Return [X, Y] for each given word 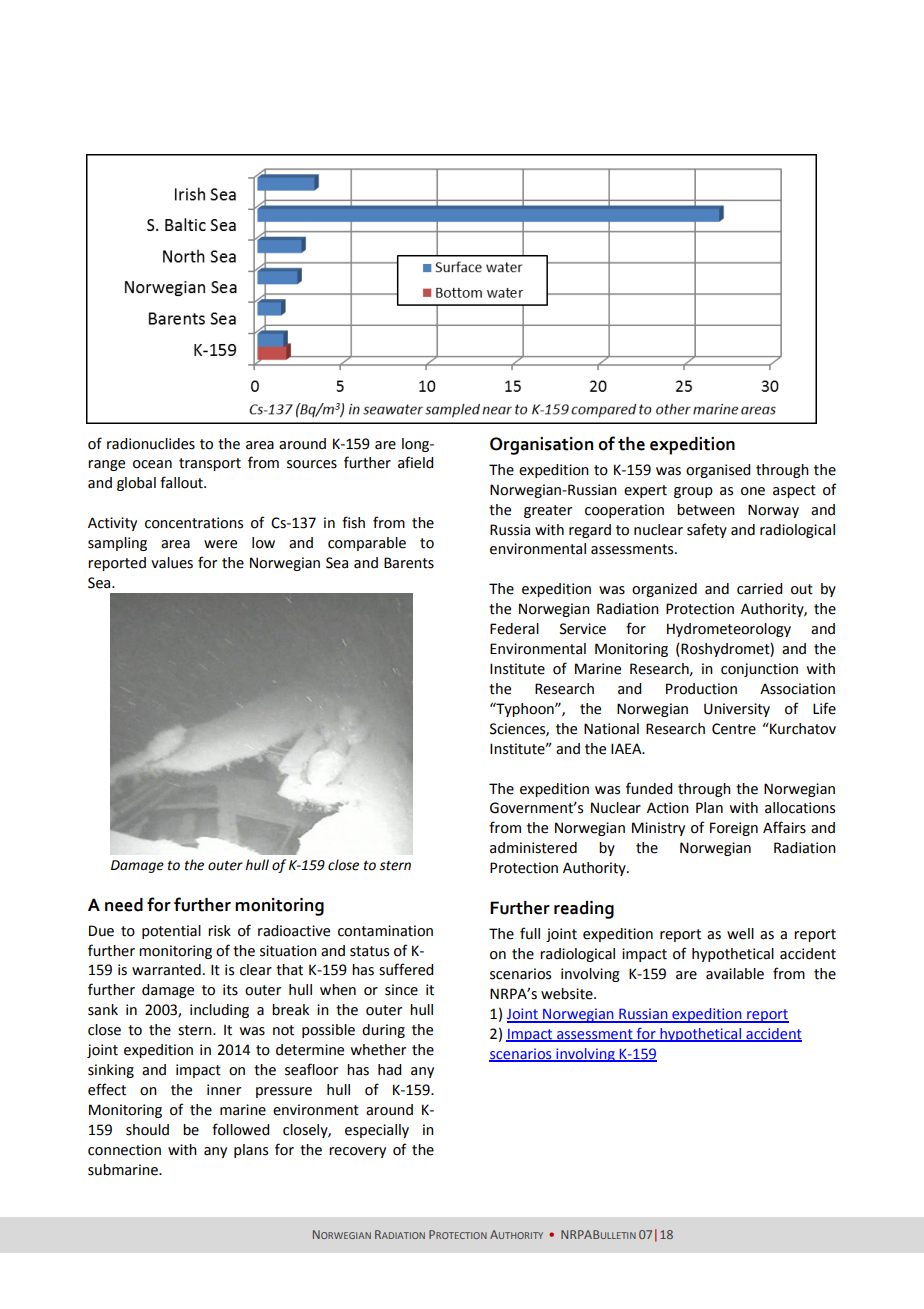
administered [533, 848]
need [124, 905]
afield [415, 462]
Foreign [734, 829]
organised [718, 471]
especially [377, 1131]
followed [240, 1129]
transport [210, 464]
